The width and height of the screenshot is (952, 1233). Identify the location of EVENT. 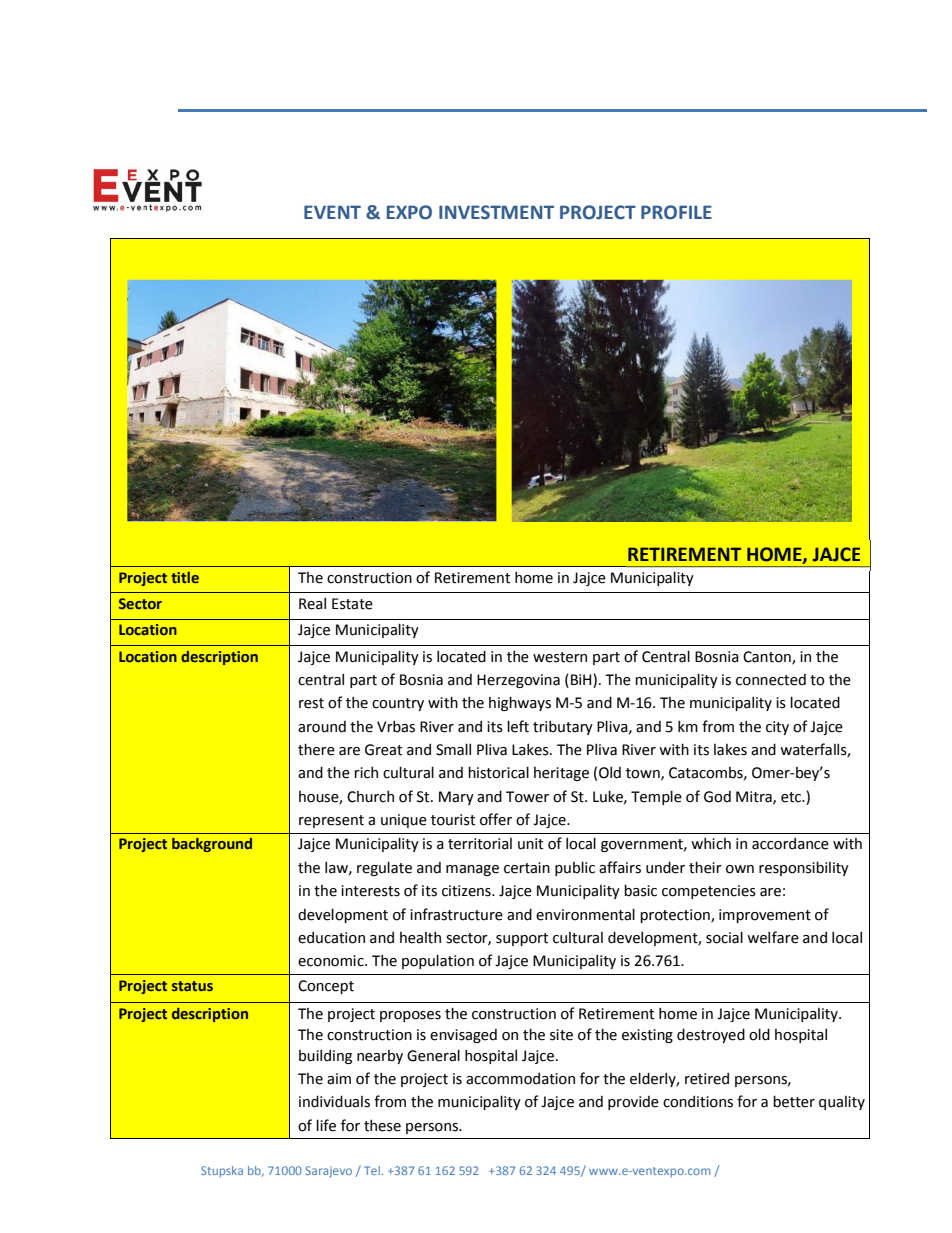
(332, 212).
